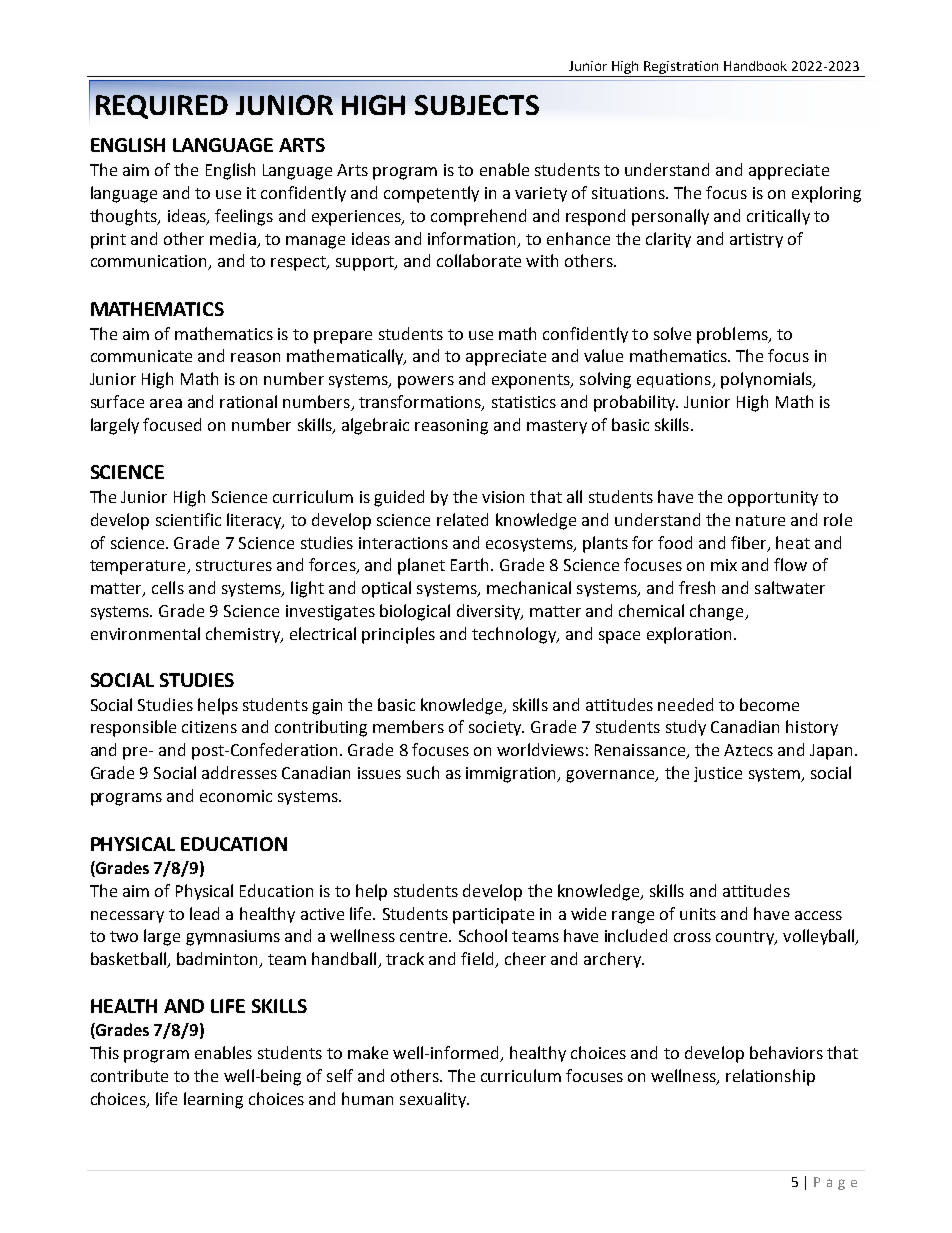 The image size is (952, 1233). Describe the element at coordinates (755, 66) in the screenshot. I see `Handbook` at that location.
